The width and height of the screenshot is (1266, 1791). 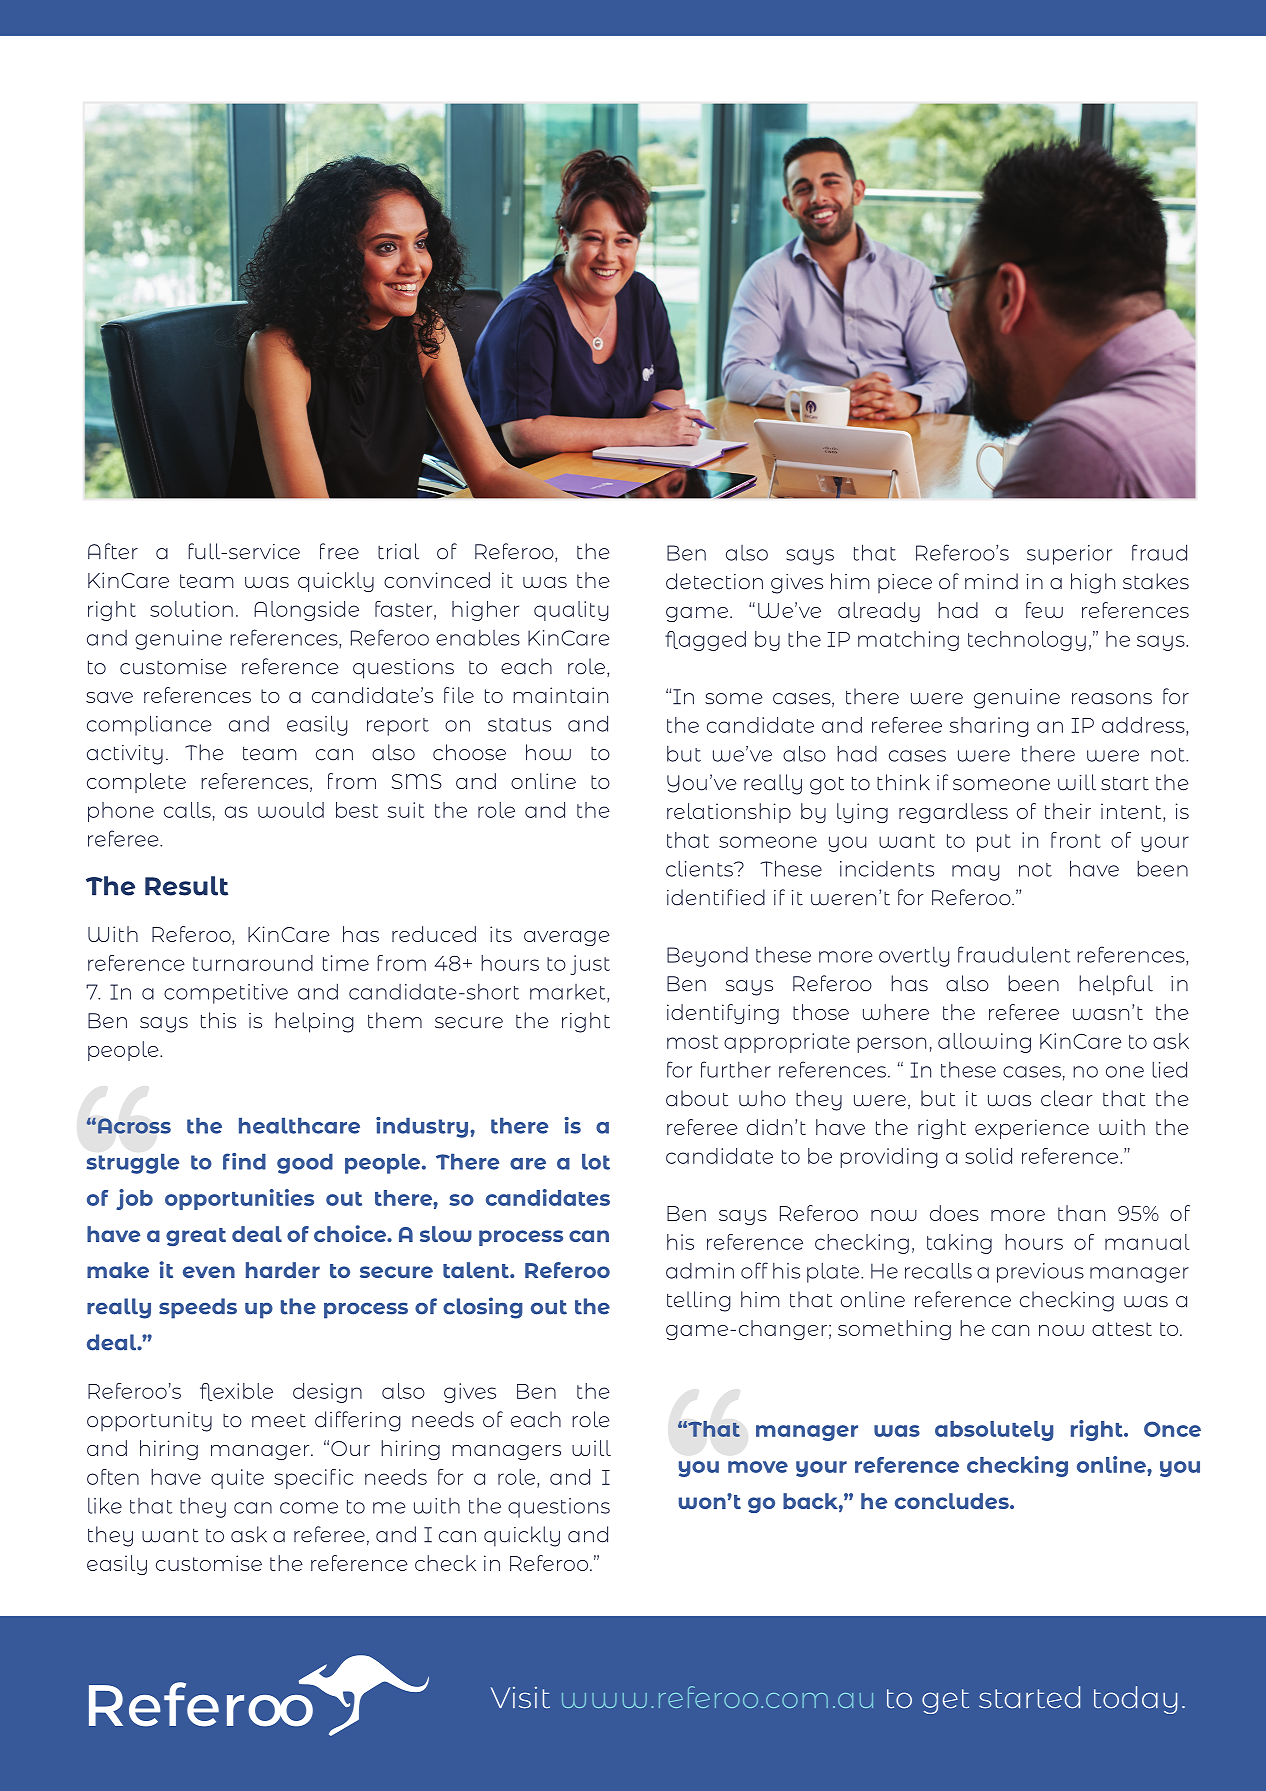 I want to click on quite, so click(x=237, y=1479).
